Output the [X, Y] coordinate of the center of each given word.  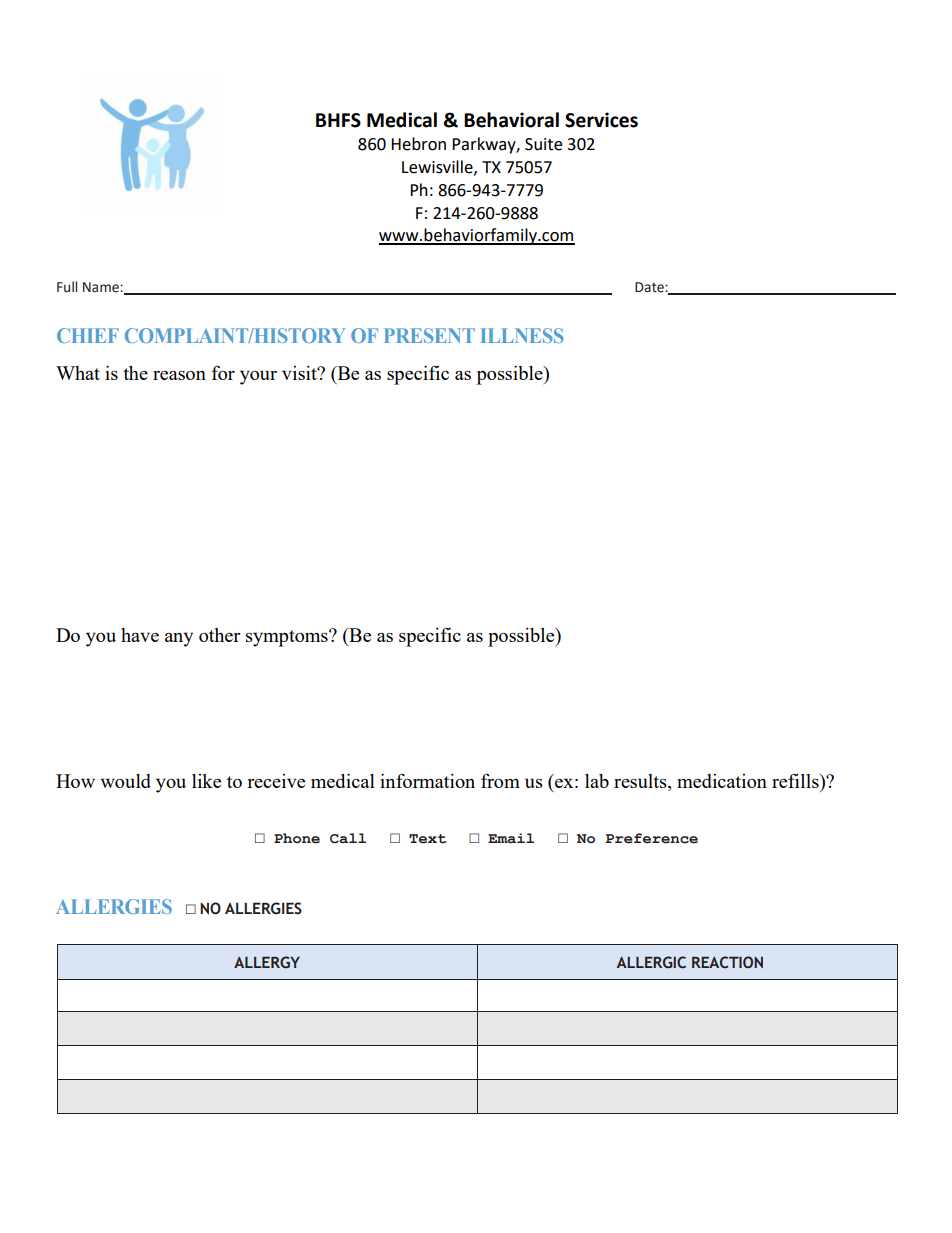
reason [179, 375]
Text [427, 839]
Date [650, 287]
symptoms [288, 638]
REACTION [727, 962]
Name [102, 287]
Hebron [418, 144]
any [179, 639]
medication [722, 781]
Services [601, 120]
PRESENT [429, 335]
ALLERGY [267, 962]
